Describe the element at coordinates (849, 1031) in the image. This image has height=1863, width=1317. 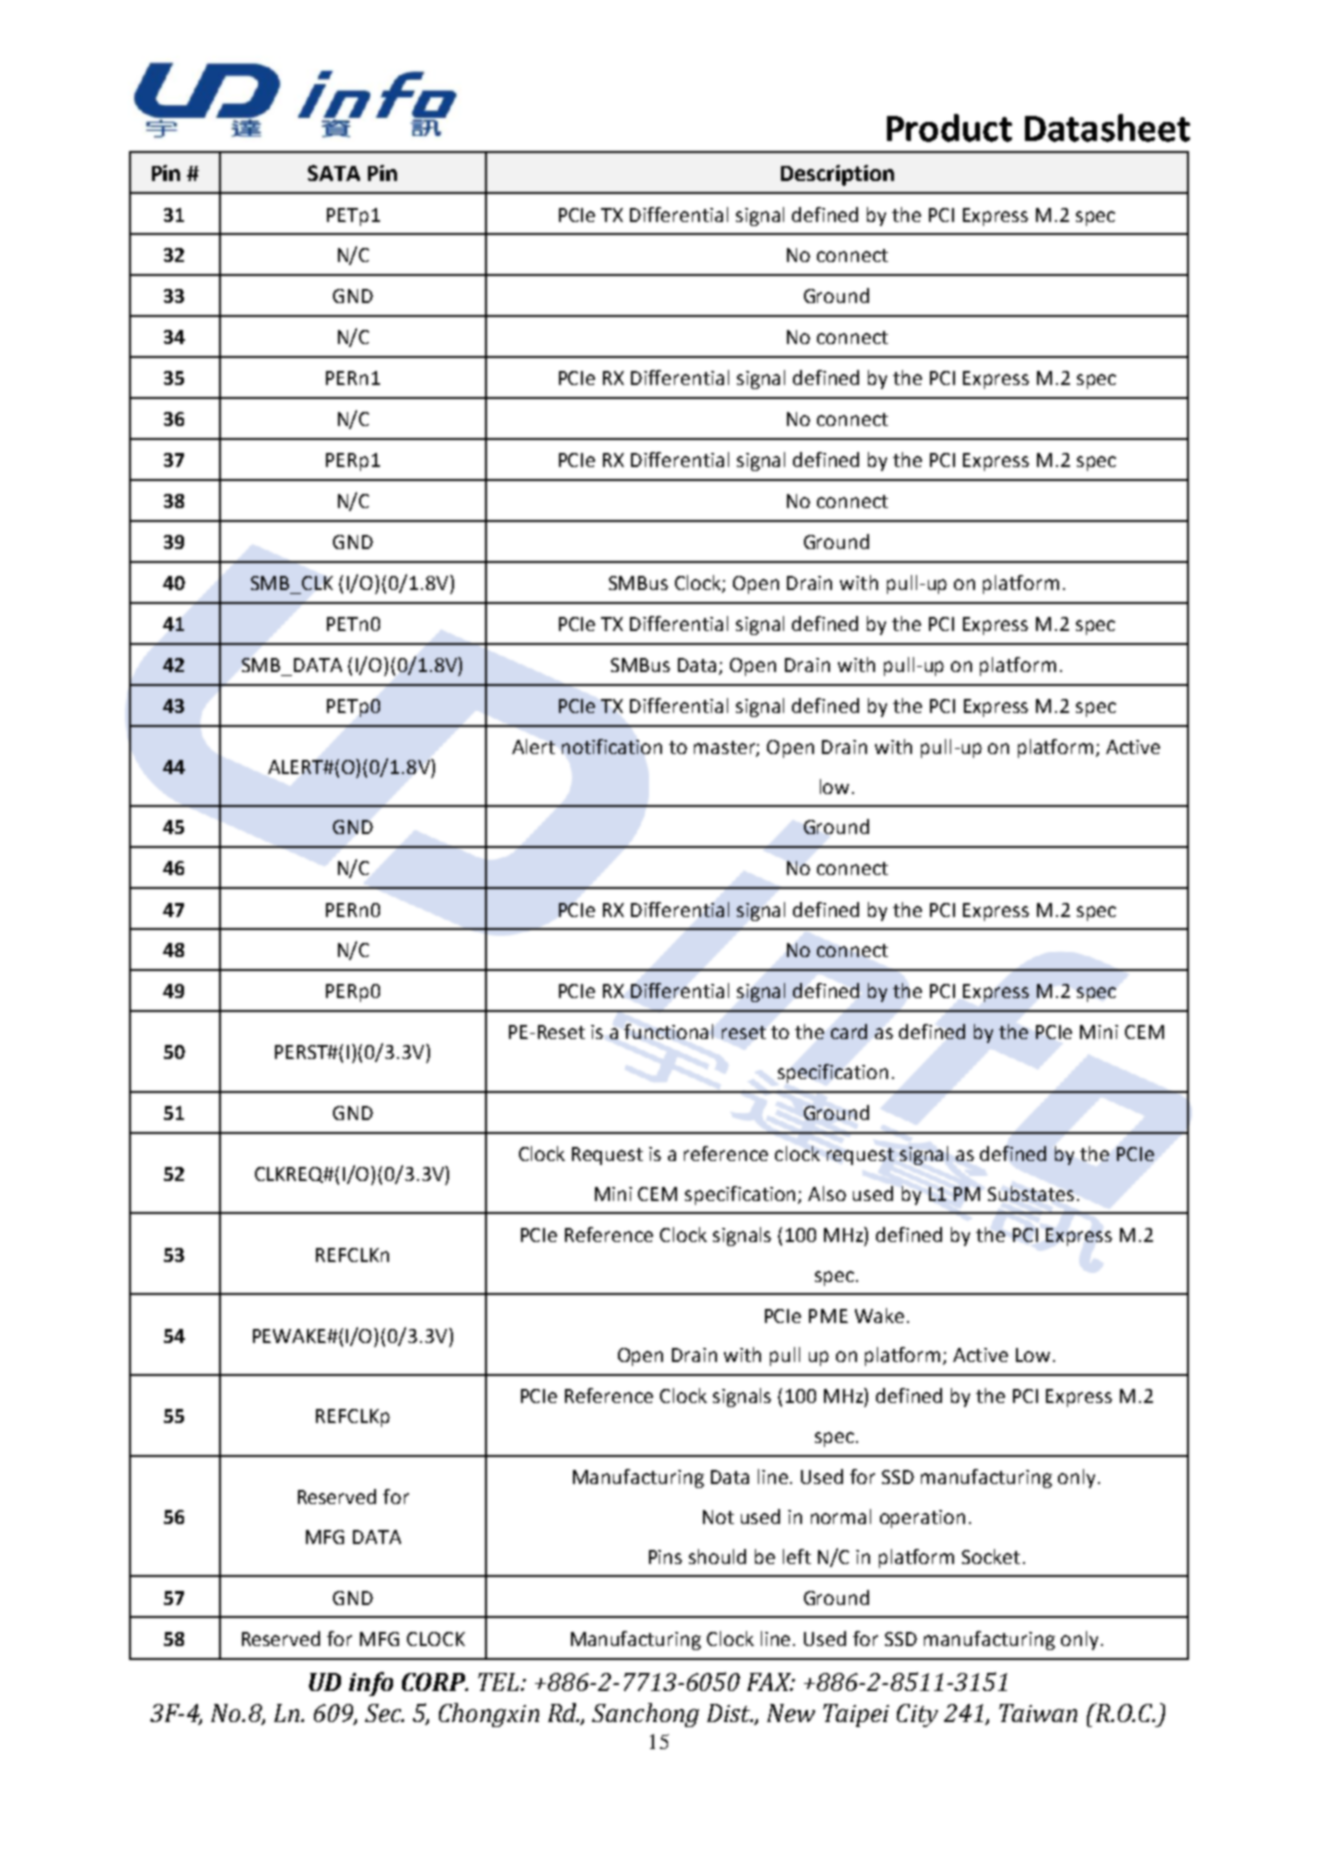
I see `card` at that location.
